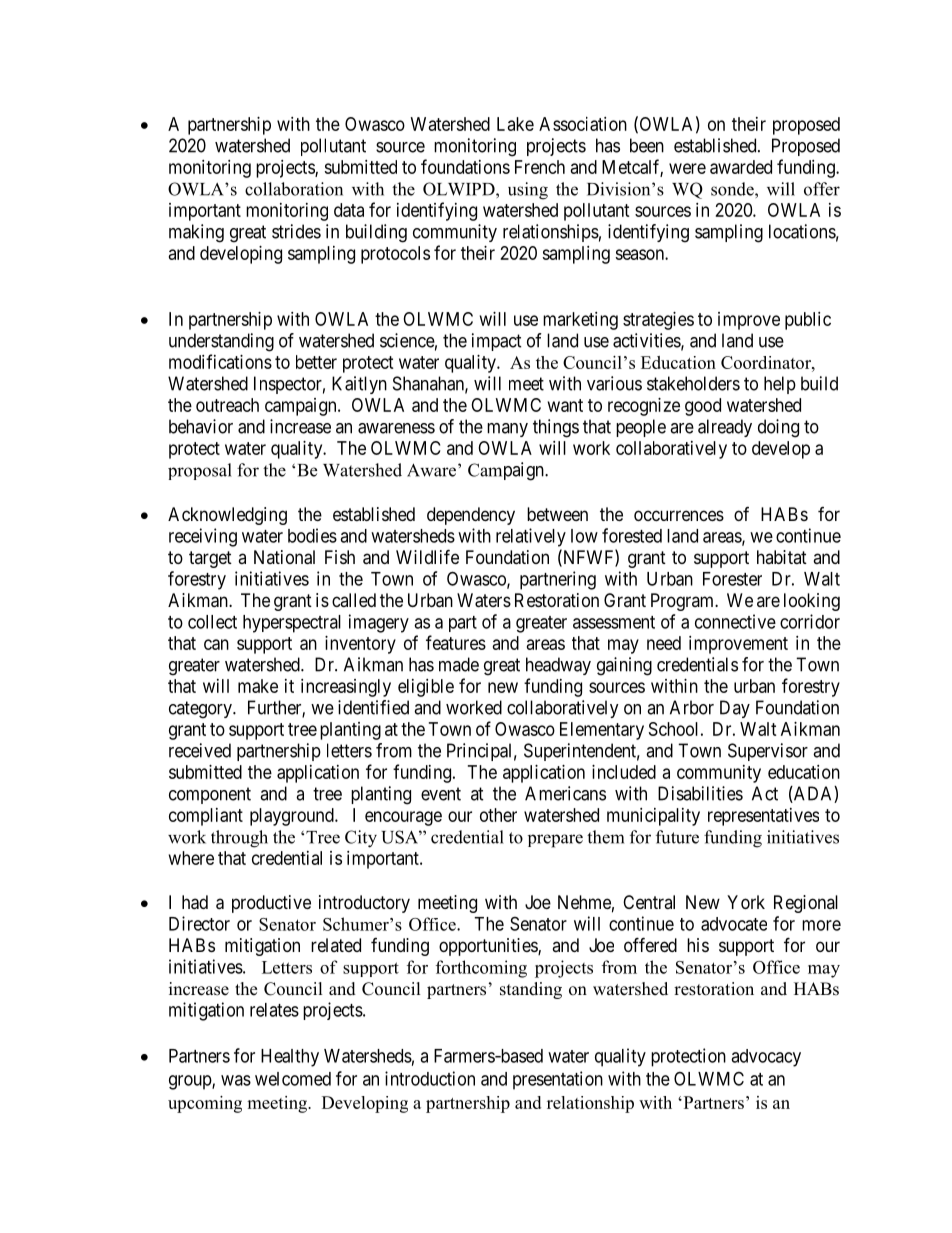 This screenshot has height=1233, width=952. I want to click on features, so click(456, 642).
